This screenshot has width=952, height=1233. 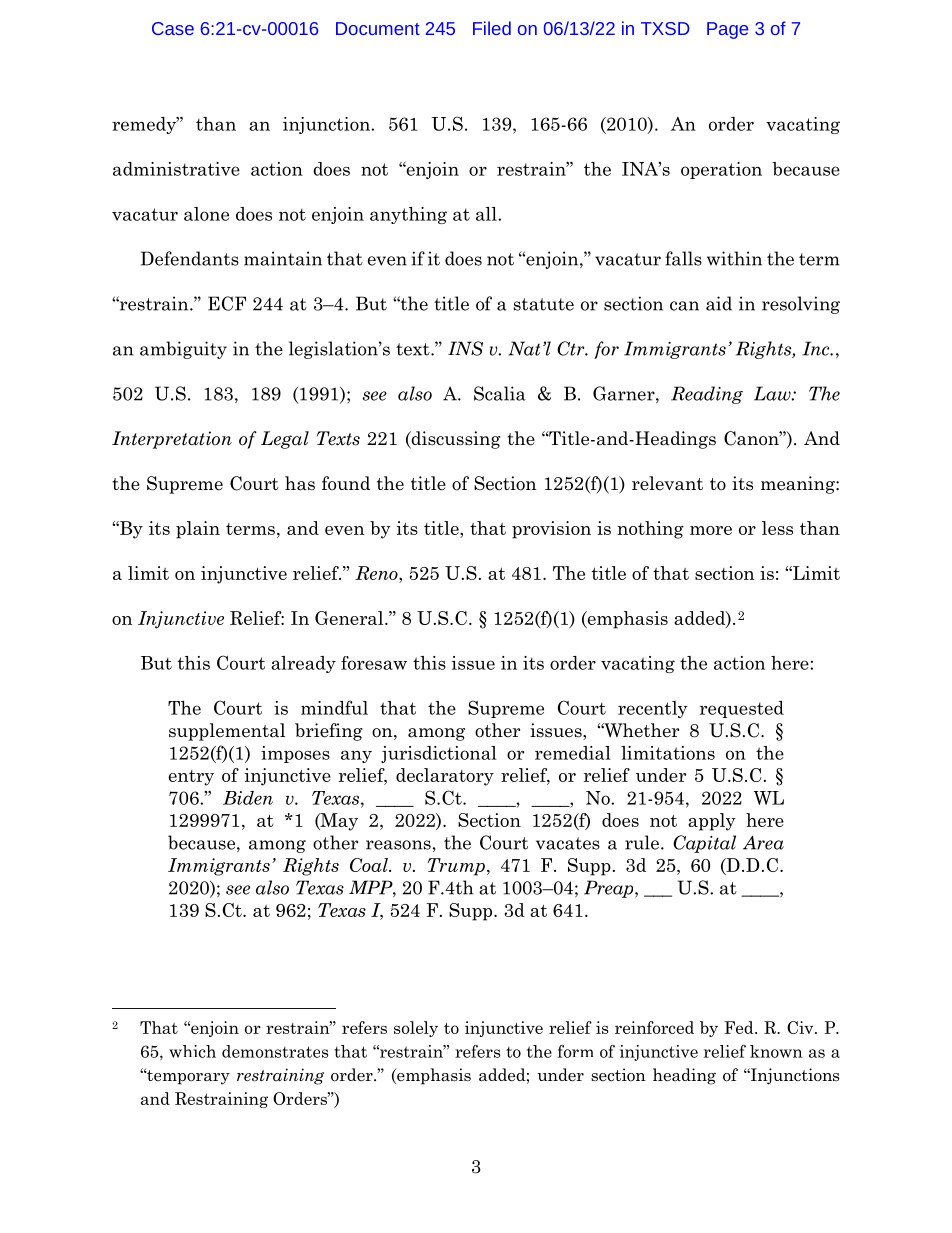 I want to click on demonstrates, so click(x=275, y=1051).
